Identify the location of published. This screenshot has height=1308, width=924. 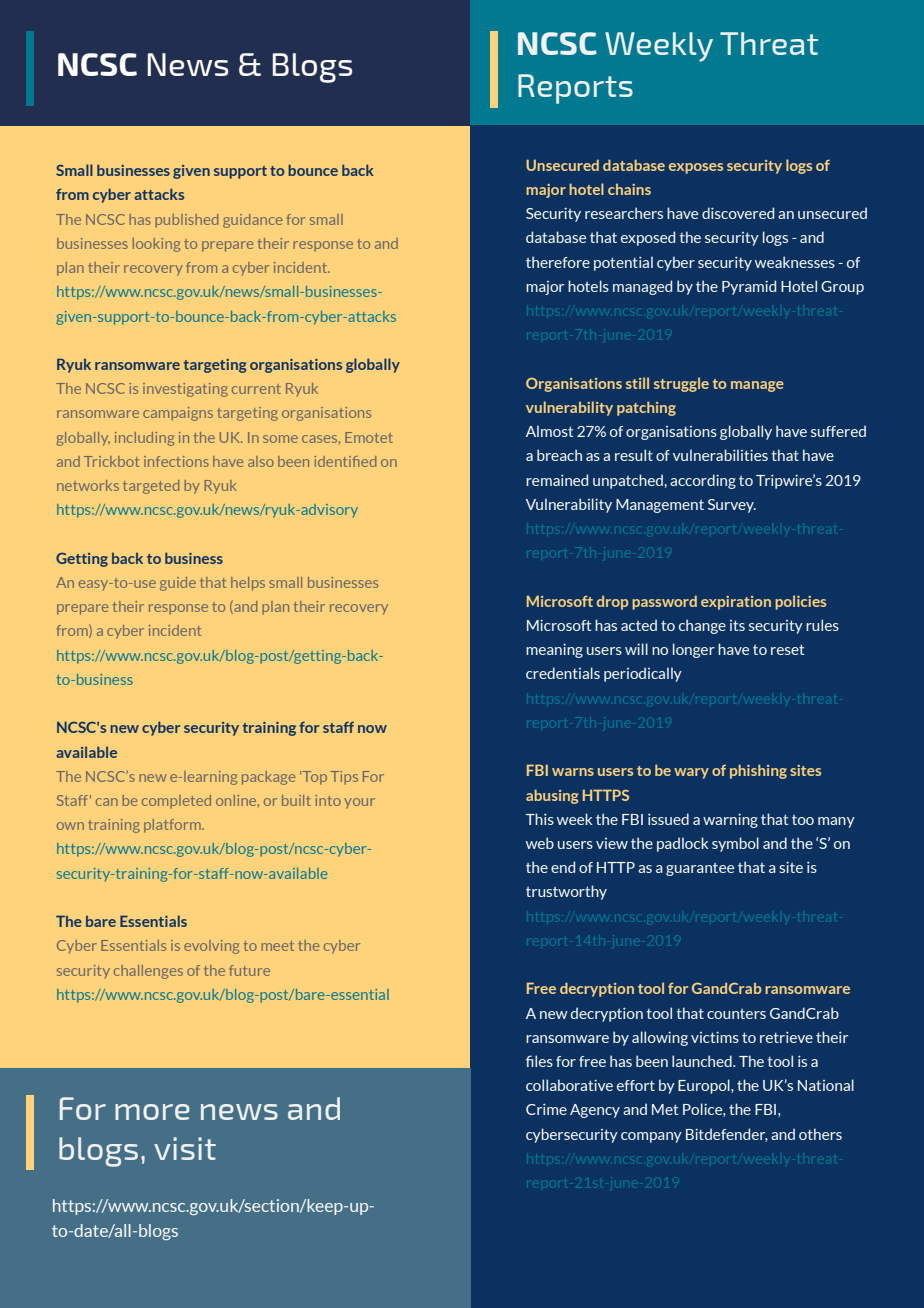
(186, 221).
